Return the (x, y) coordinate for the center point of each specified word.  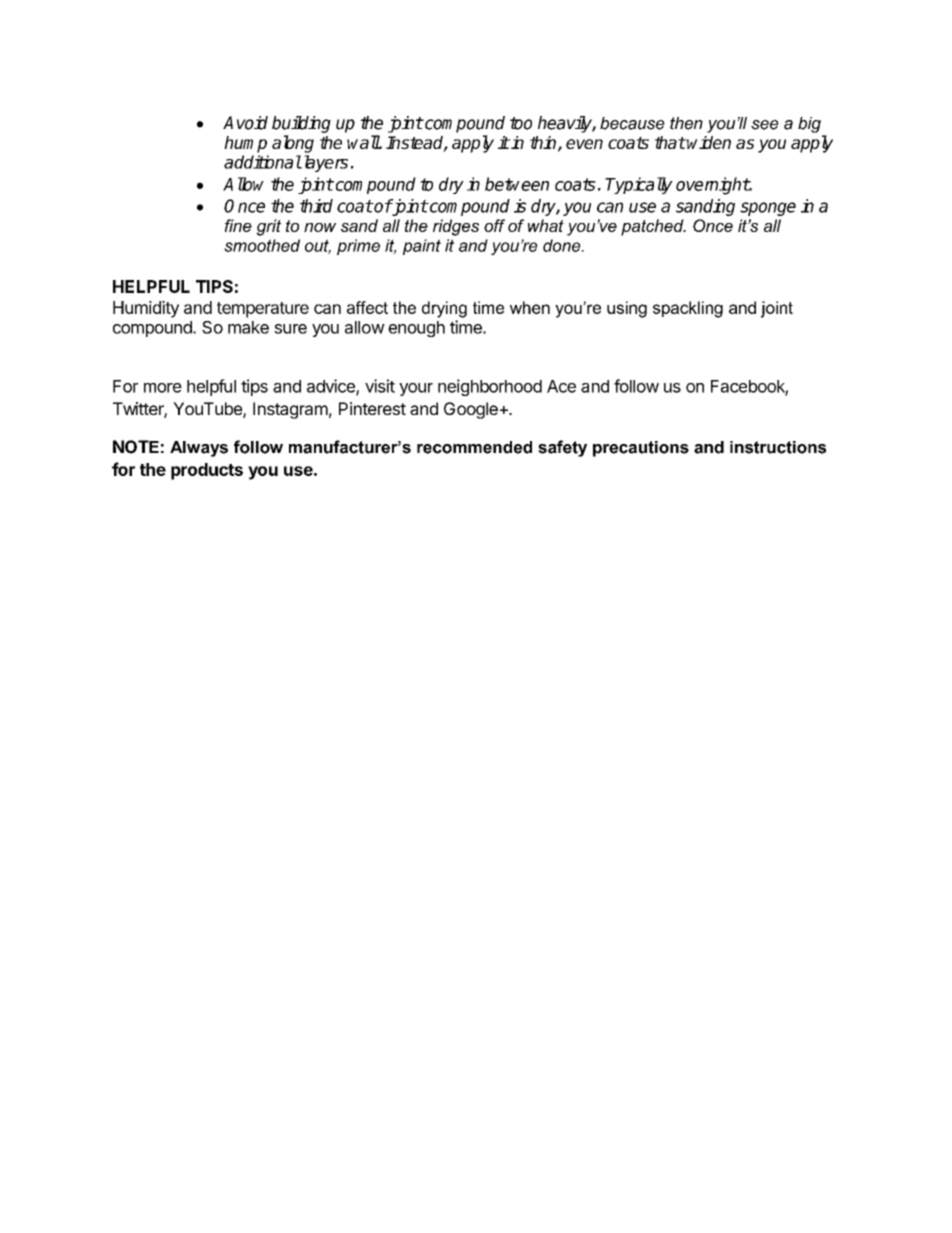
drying (444, 309)
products (207, 471)
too (521, 123)
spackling (688, 309)
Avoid (245, 123)
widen (708, 142)
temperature (263, 310)
